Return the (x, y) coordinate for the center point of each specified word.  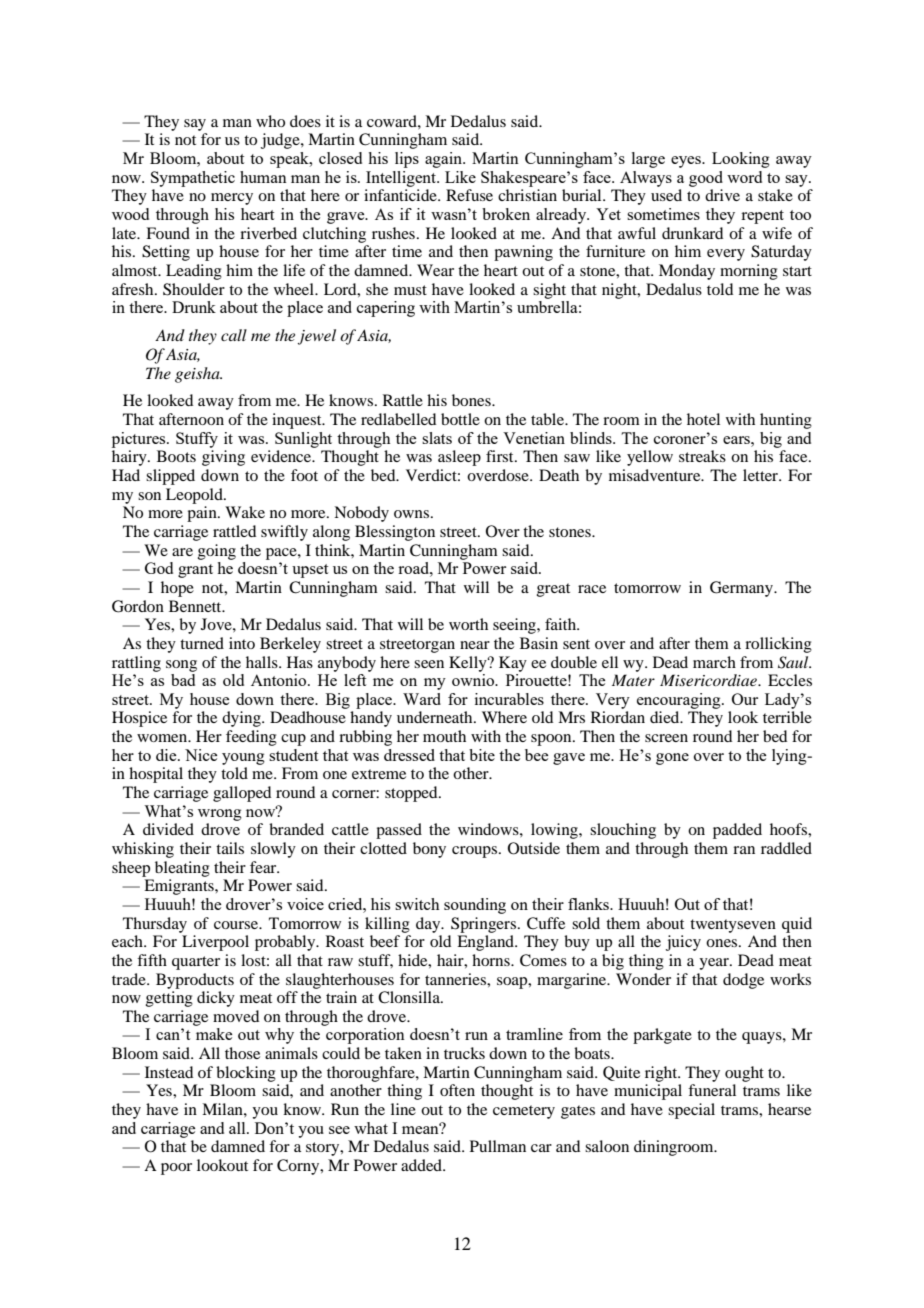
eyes (687, 162)
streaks (702, 456)
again (444, 160)
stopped (412, 794)
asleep (459, 458)
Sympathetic (193, 179)
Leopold (195, 496)
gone (672, 759)
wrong (220, 815)
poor (176, 1169)
